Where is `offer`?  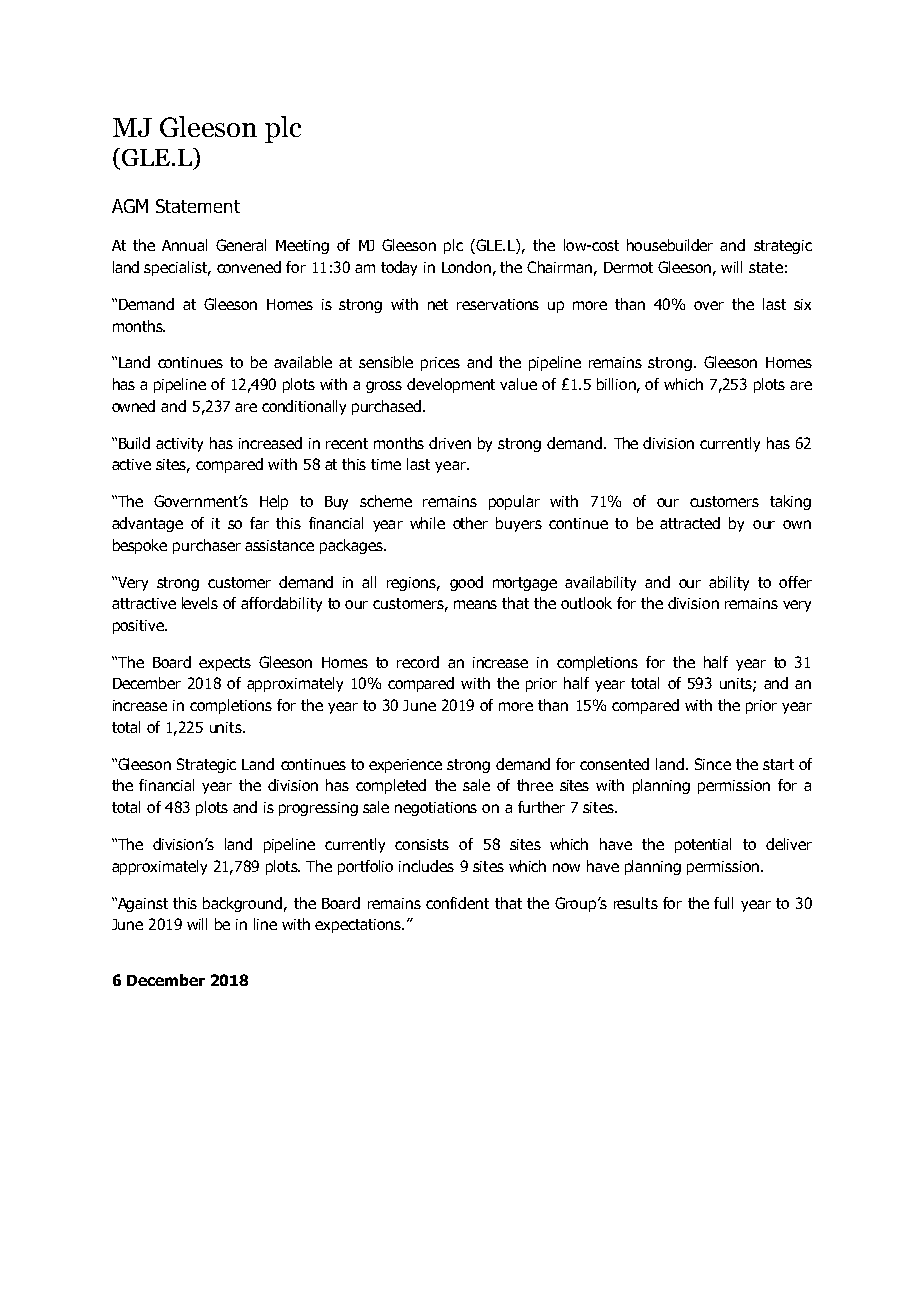
offer is located at coordinates (795, 582).
